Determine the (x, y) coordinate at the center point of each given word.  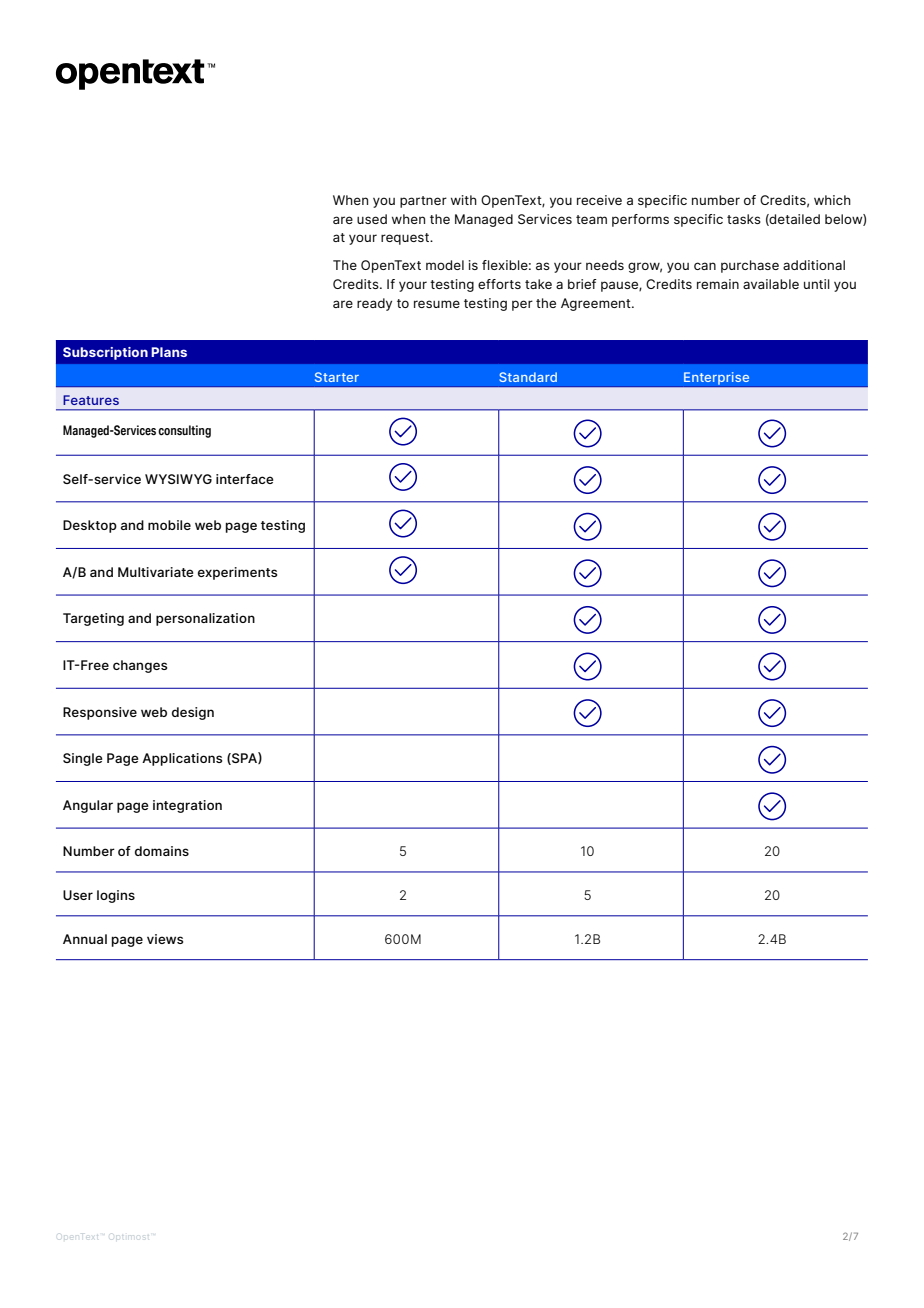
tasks (744, 219)
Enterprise (717, 379)
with (464, 200)
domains (162, 851)
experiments (237, 573)
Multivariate (156, 572)
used (372, 219)
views (165, 939)
